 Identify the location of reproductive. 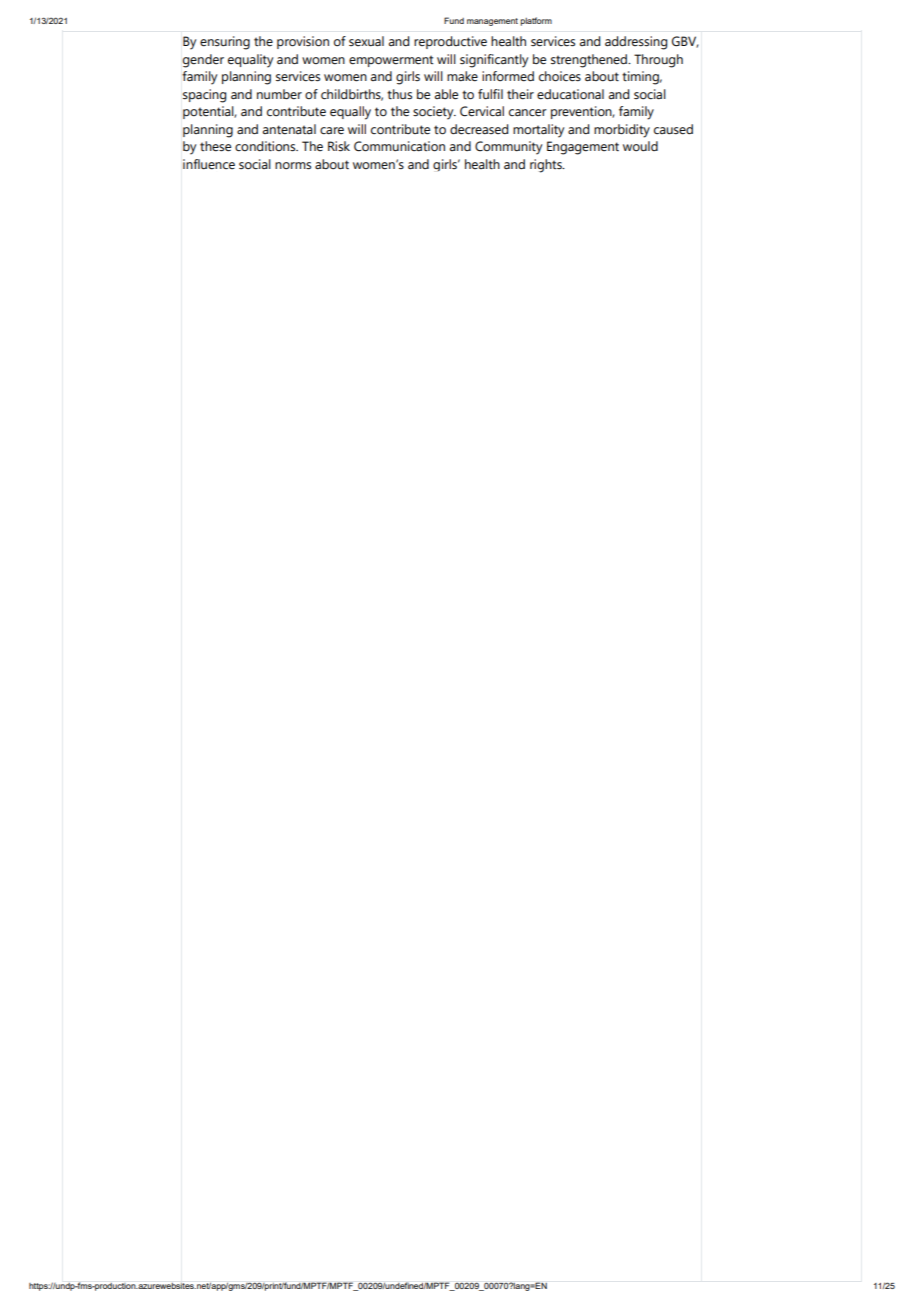
(450, 42).
